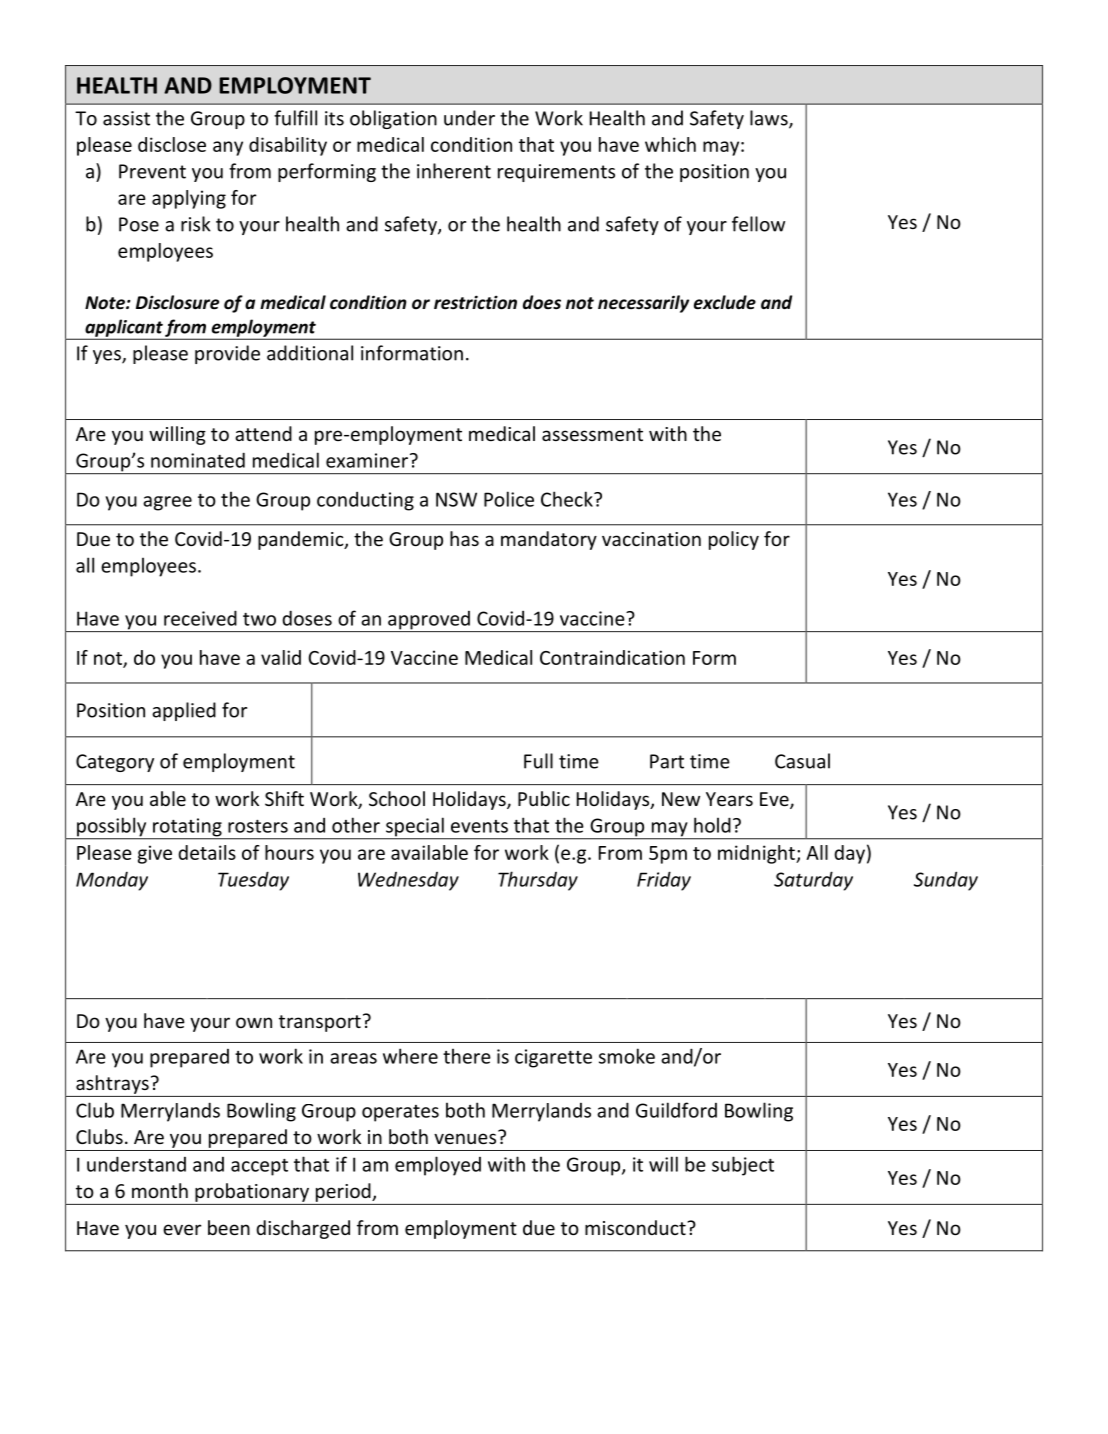  Describe the element at coordinates (770, 119) in the document. I see `laws` at that location.
